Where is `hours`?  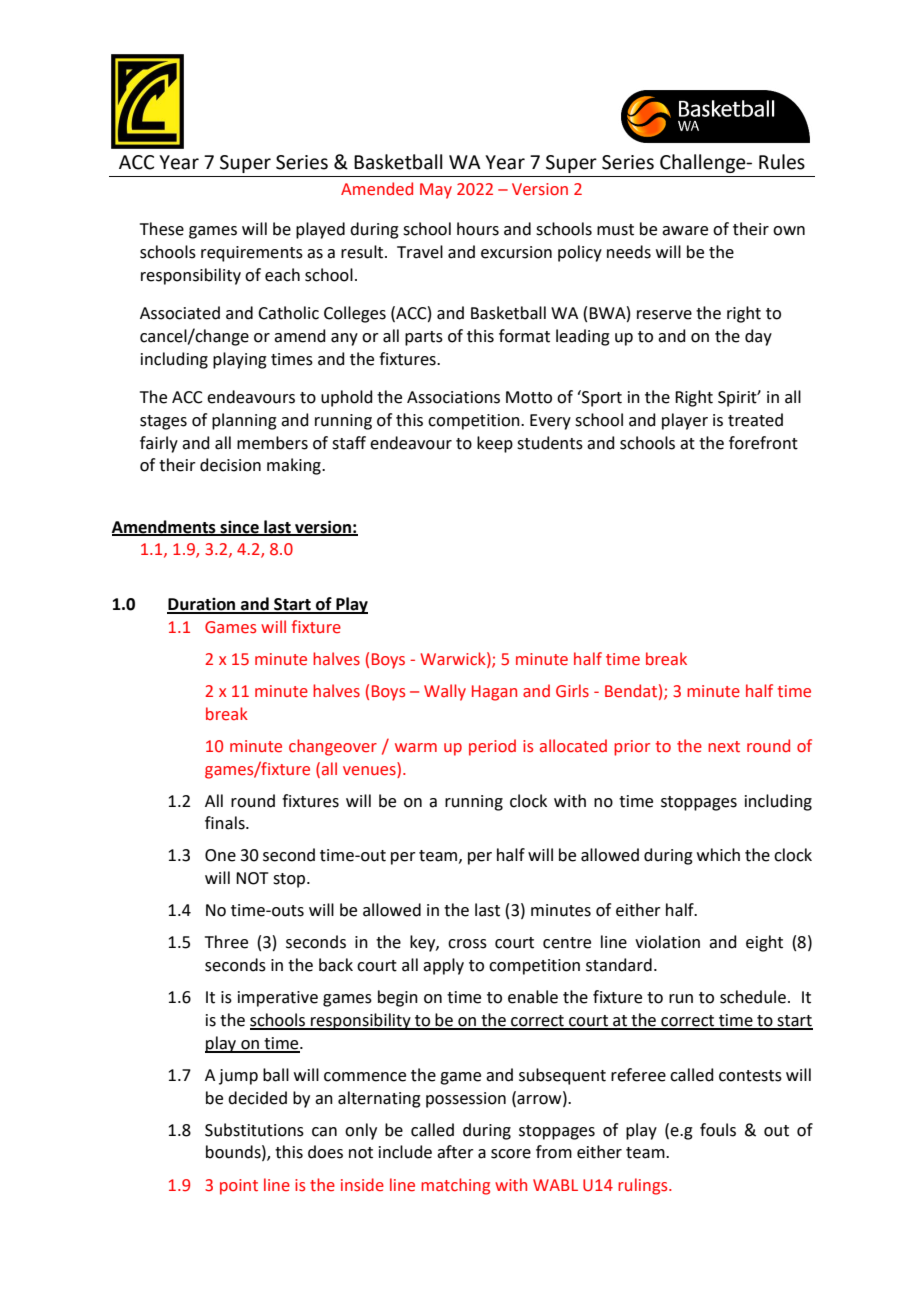 hours is located at coordinates (478, 229).
